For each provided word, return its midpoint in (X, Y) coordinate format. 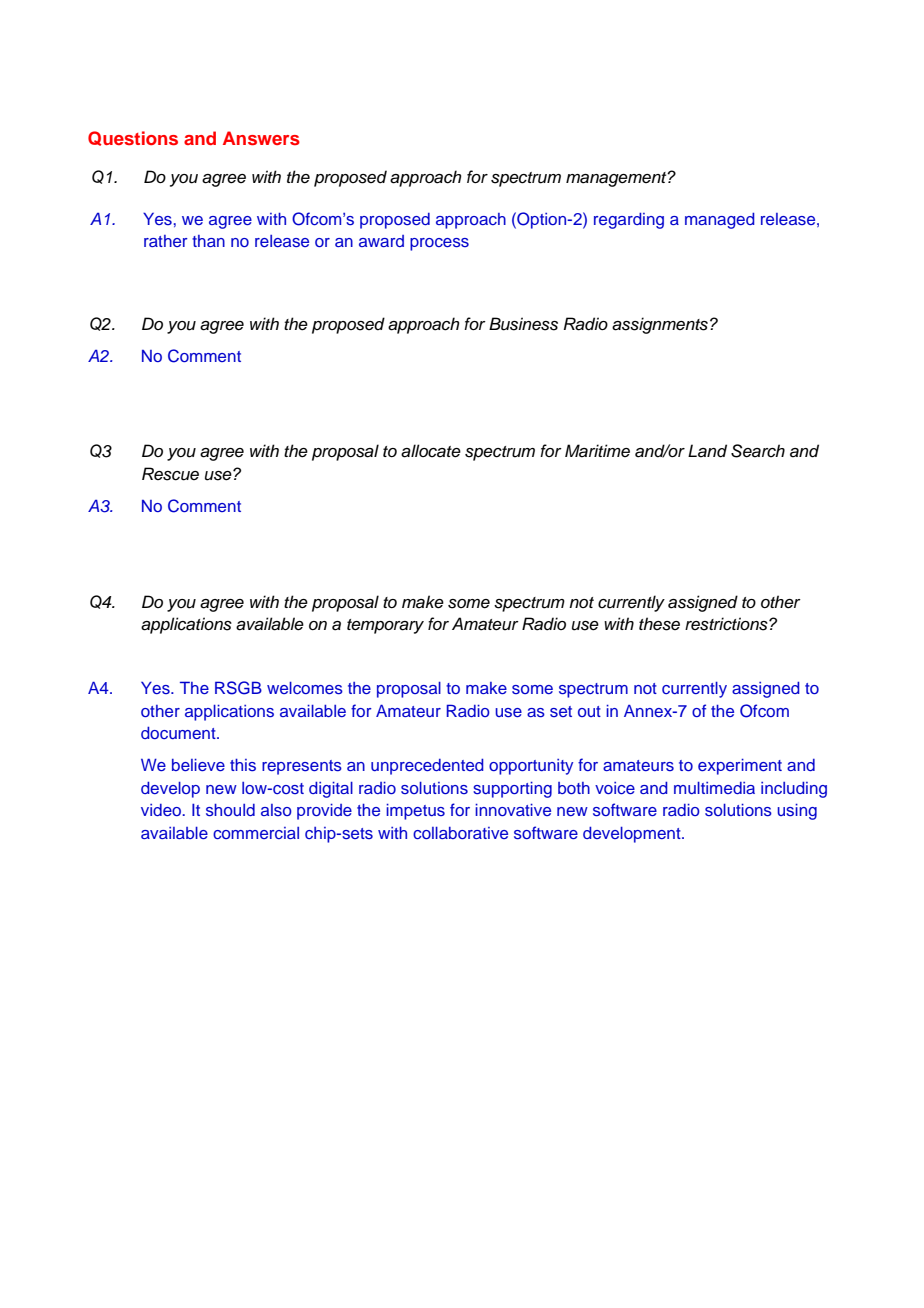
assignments (660, 325)
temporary (385, 626)
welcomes (305, 688)
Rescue (170, 474)
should (230, 810)
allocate (431, 451)
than (208, 241)
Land (707, 451)
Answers (261, 138)
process (439, 244)
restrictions (727, 624)
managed (720, 220)
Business (523, 324)
